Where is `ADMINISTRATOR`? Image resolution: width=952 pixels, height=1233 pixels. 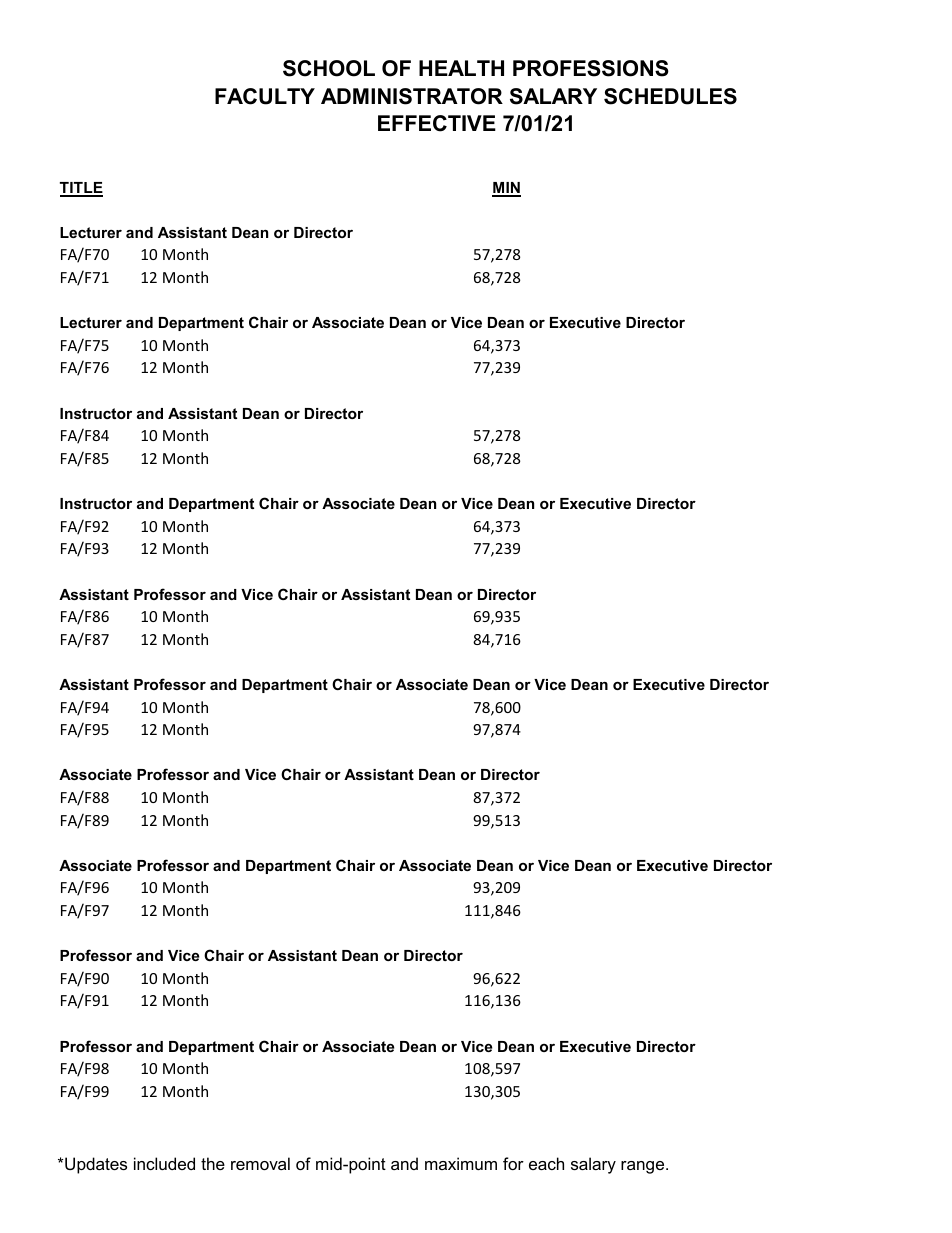 ADMINISTRATOR is located at coordinates (412, 96).
